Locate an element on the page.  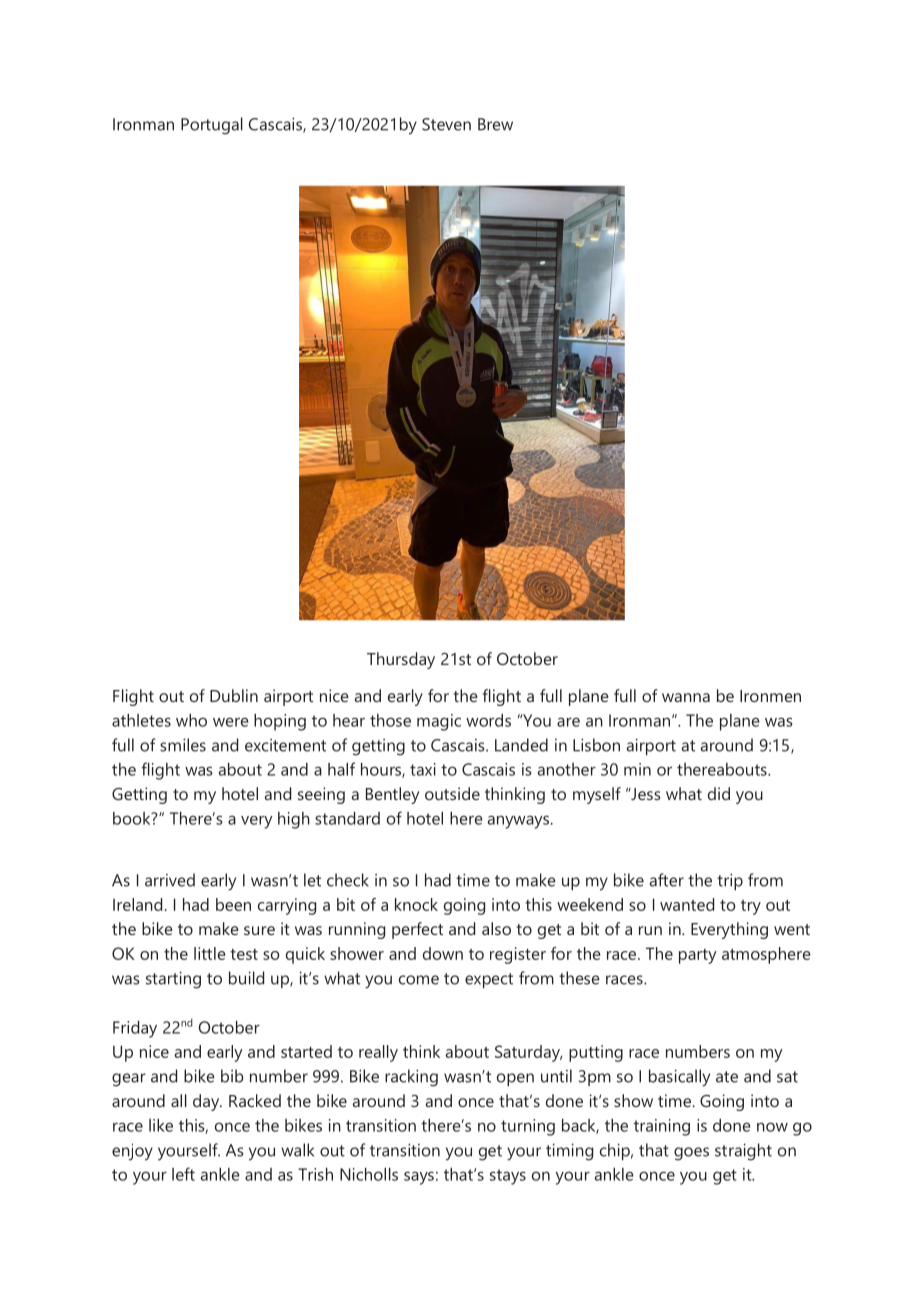
wanna is located at coordinates (686, 697).
